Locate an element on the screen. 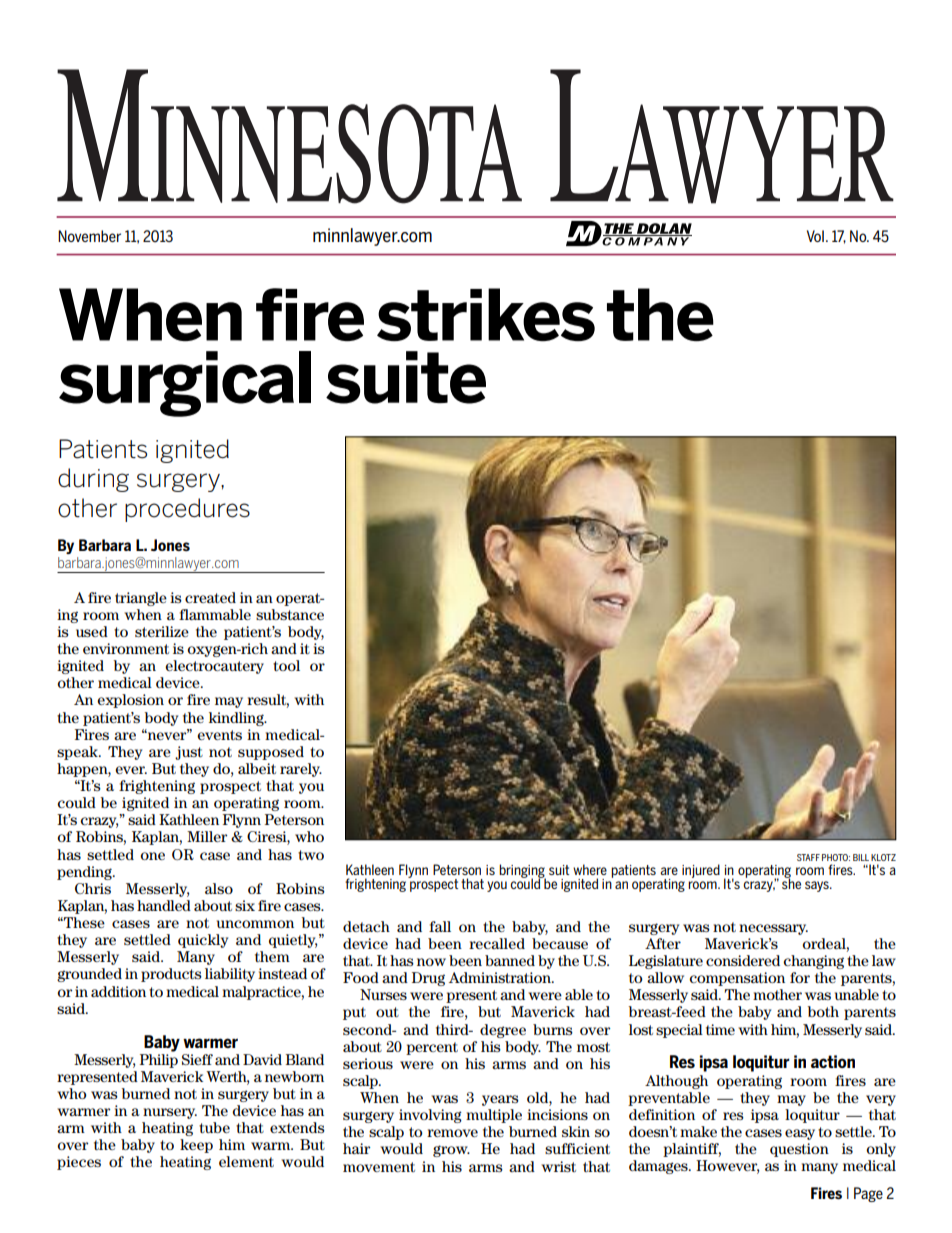 This screenshot has width=952, height=1233. explosion is located at coordinates (130, 701).
